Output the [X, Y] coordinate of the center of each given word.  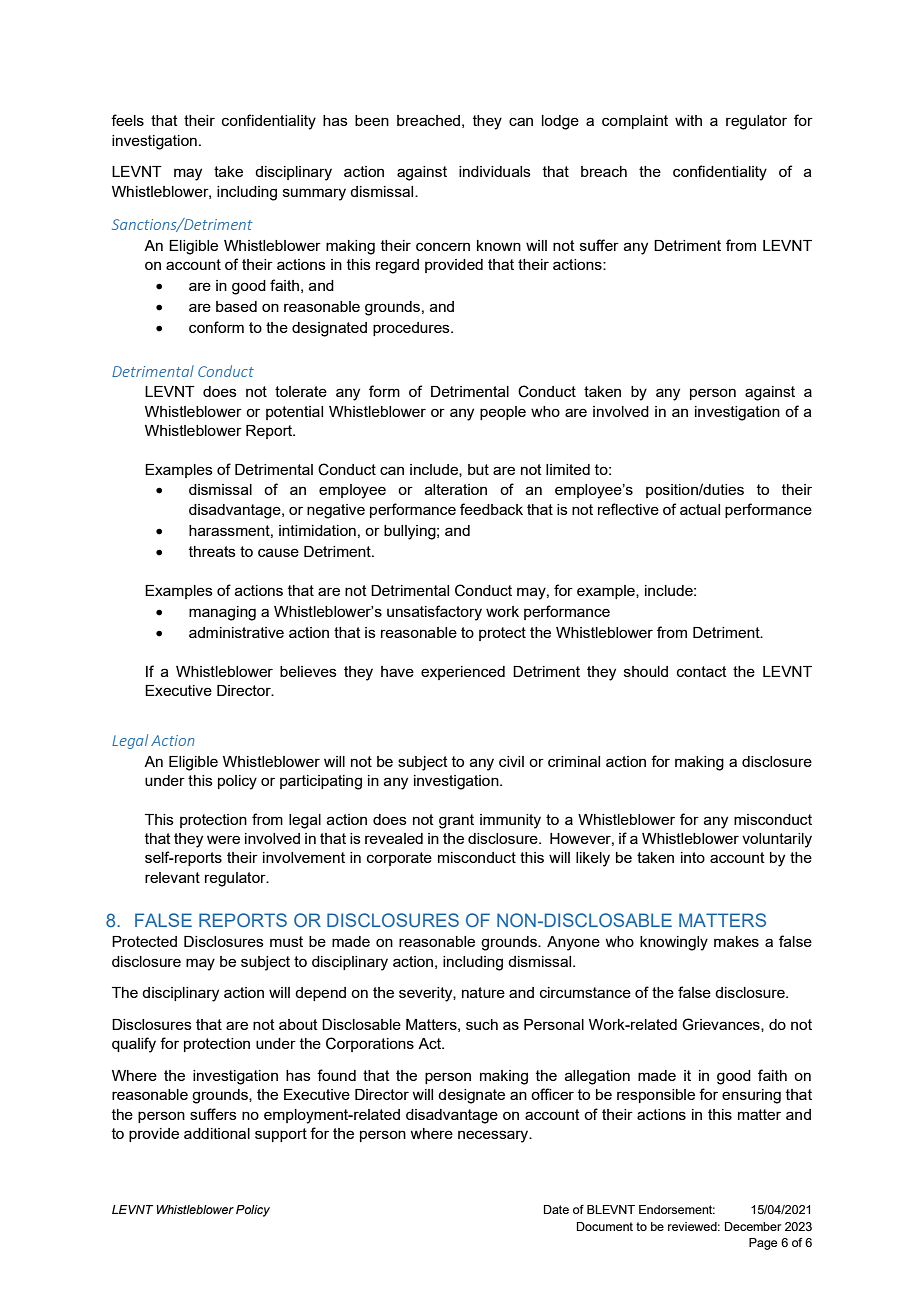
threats [212, 551]
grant [456, 821]
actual [700, 509]
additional [217, 1133]
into [693, 857]
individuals [495, 171]
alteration [456, 489]
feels [127, 120]
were [223, 839]
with [688, 120]
